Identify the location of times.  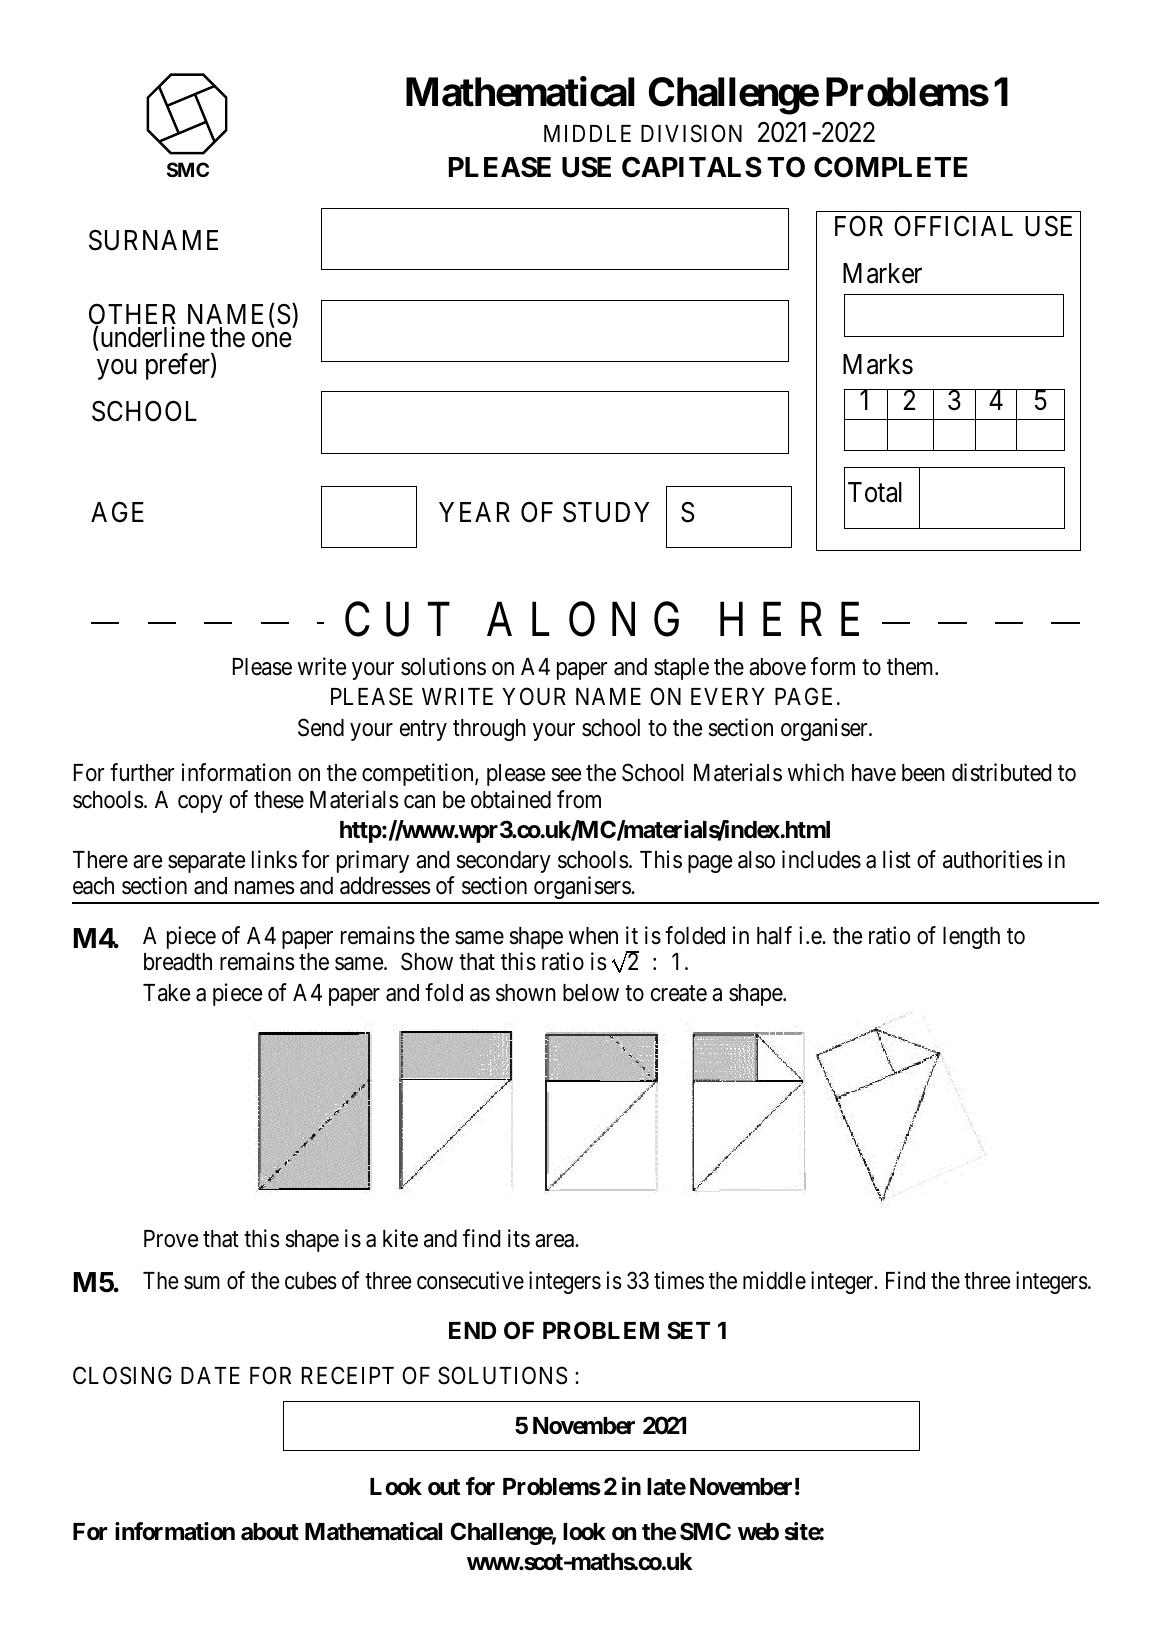
(679, 1280).
